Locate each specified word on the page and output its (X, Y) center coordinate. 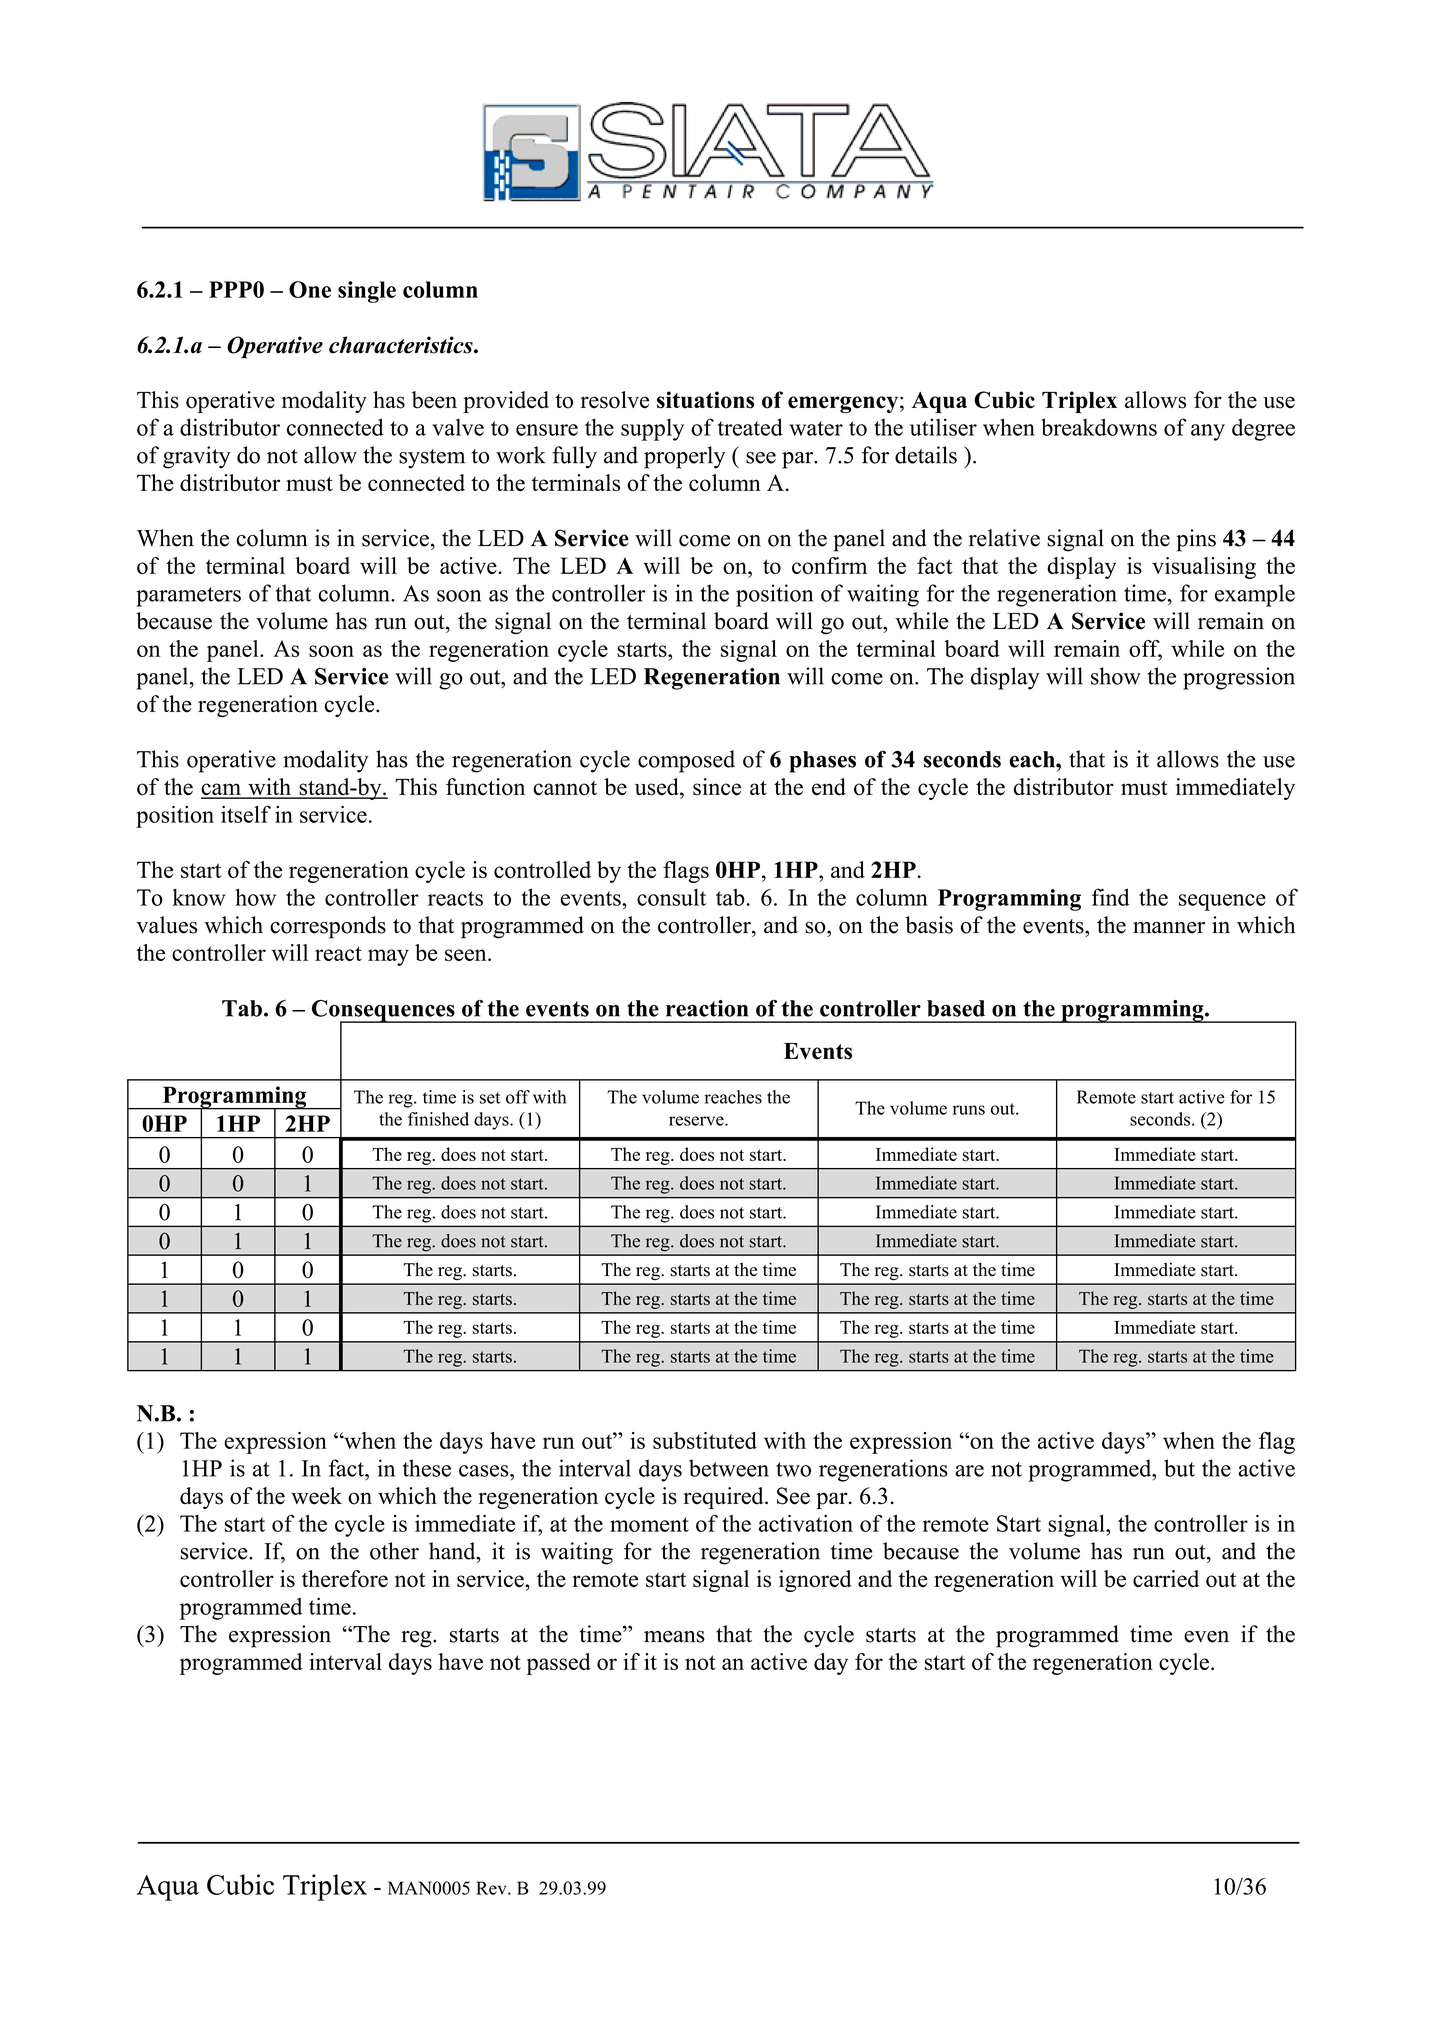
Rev (492, 1888)
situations (705, 400)
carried (1166, 1578)
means (674, 1637)
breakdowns (1099, 427)
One (310, 289)
